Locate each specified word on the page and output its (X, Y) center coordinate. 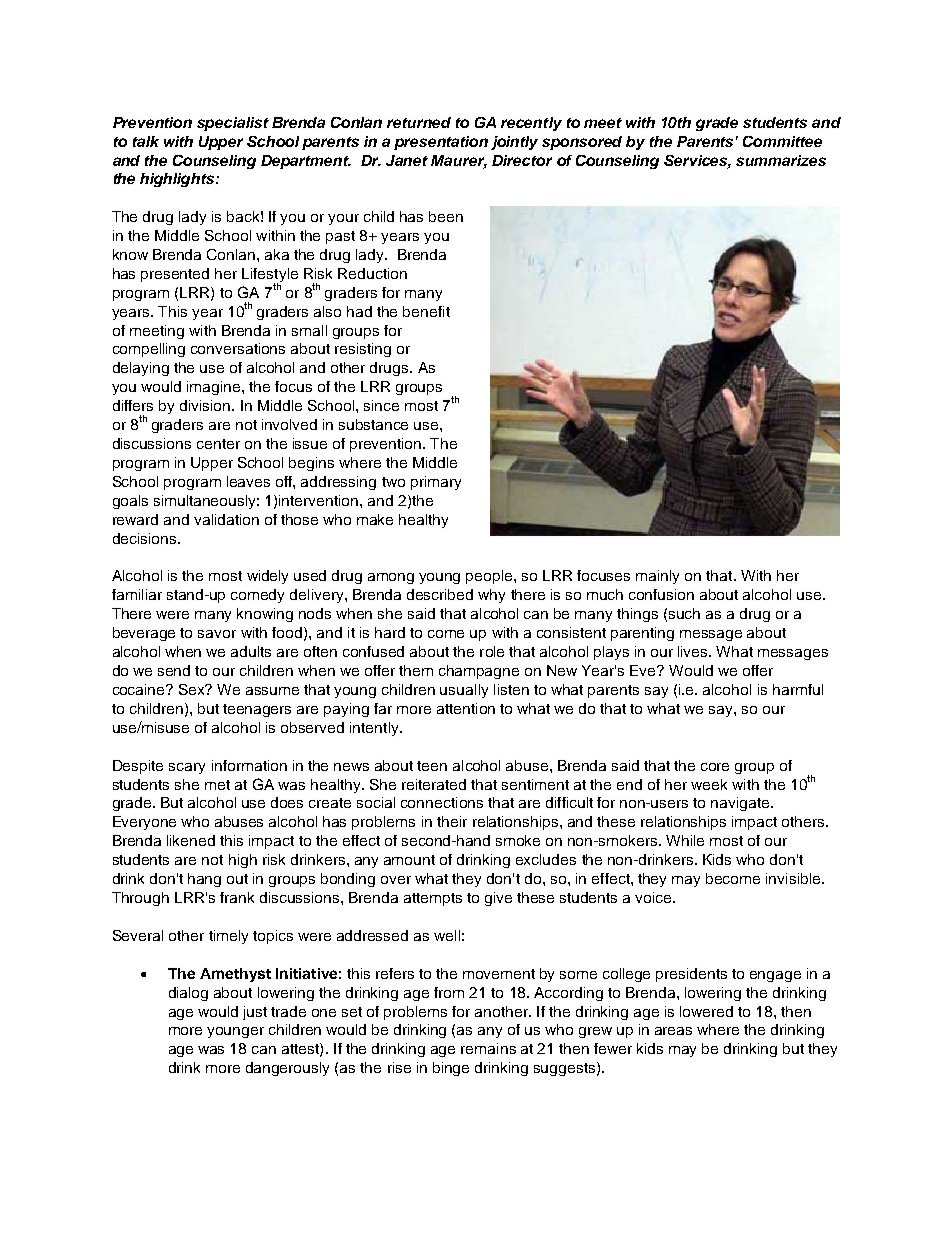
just (255, 1013)
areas (673, 1031)
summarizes (781, 160)
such (684, 613)
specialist (233, 124)
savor (217, 634)
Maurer (459, 161)
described (440, 594)
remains (488, 1048)
